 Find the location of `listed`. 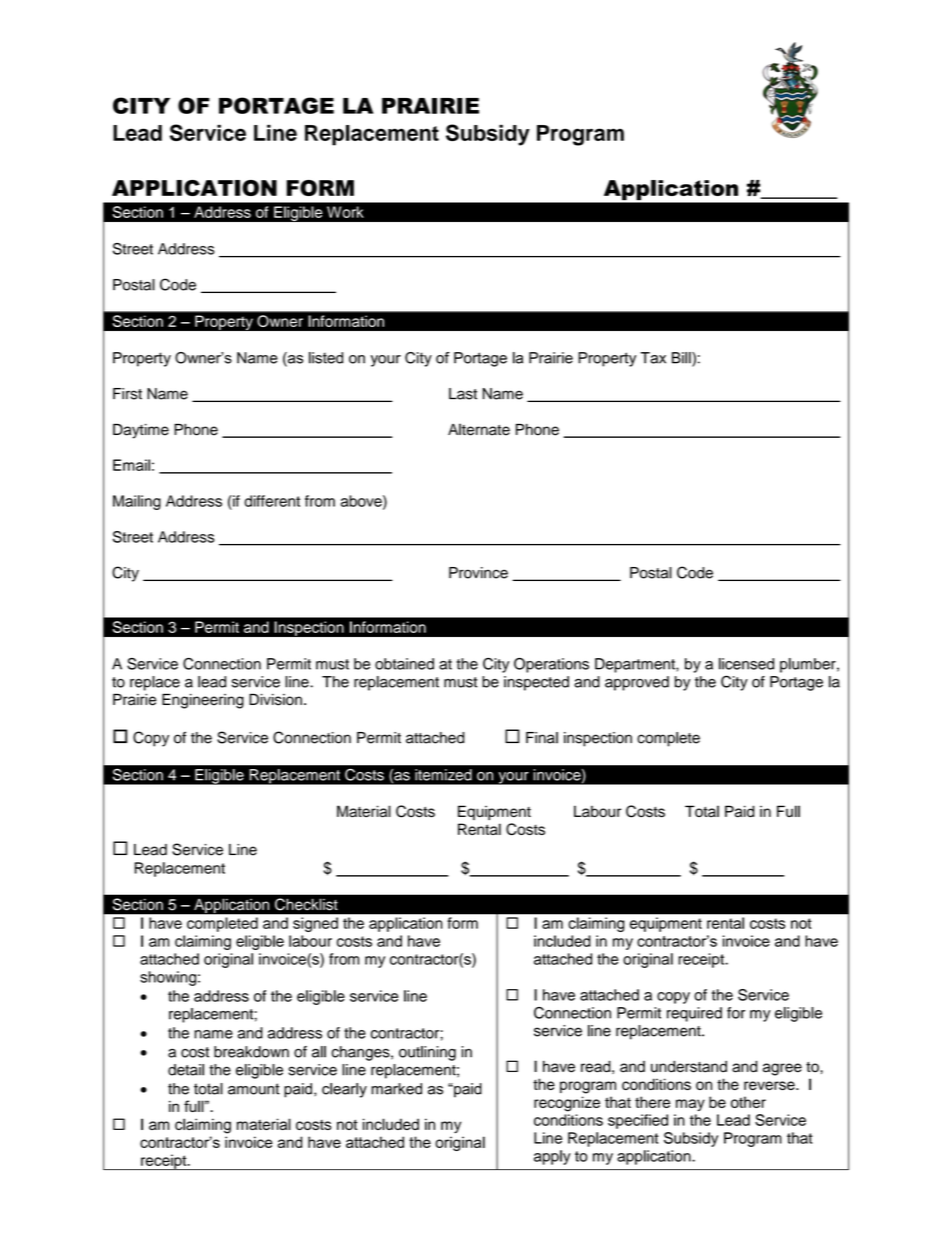

listed is located at coordinates (326, 358).
